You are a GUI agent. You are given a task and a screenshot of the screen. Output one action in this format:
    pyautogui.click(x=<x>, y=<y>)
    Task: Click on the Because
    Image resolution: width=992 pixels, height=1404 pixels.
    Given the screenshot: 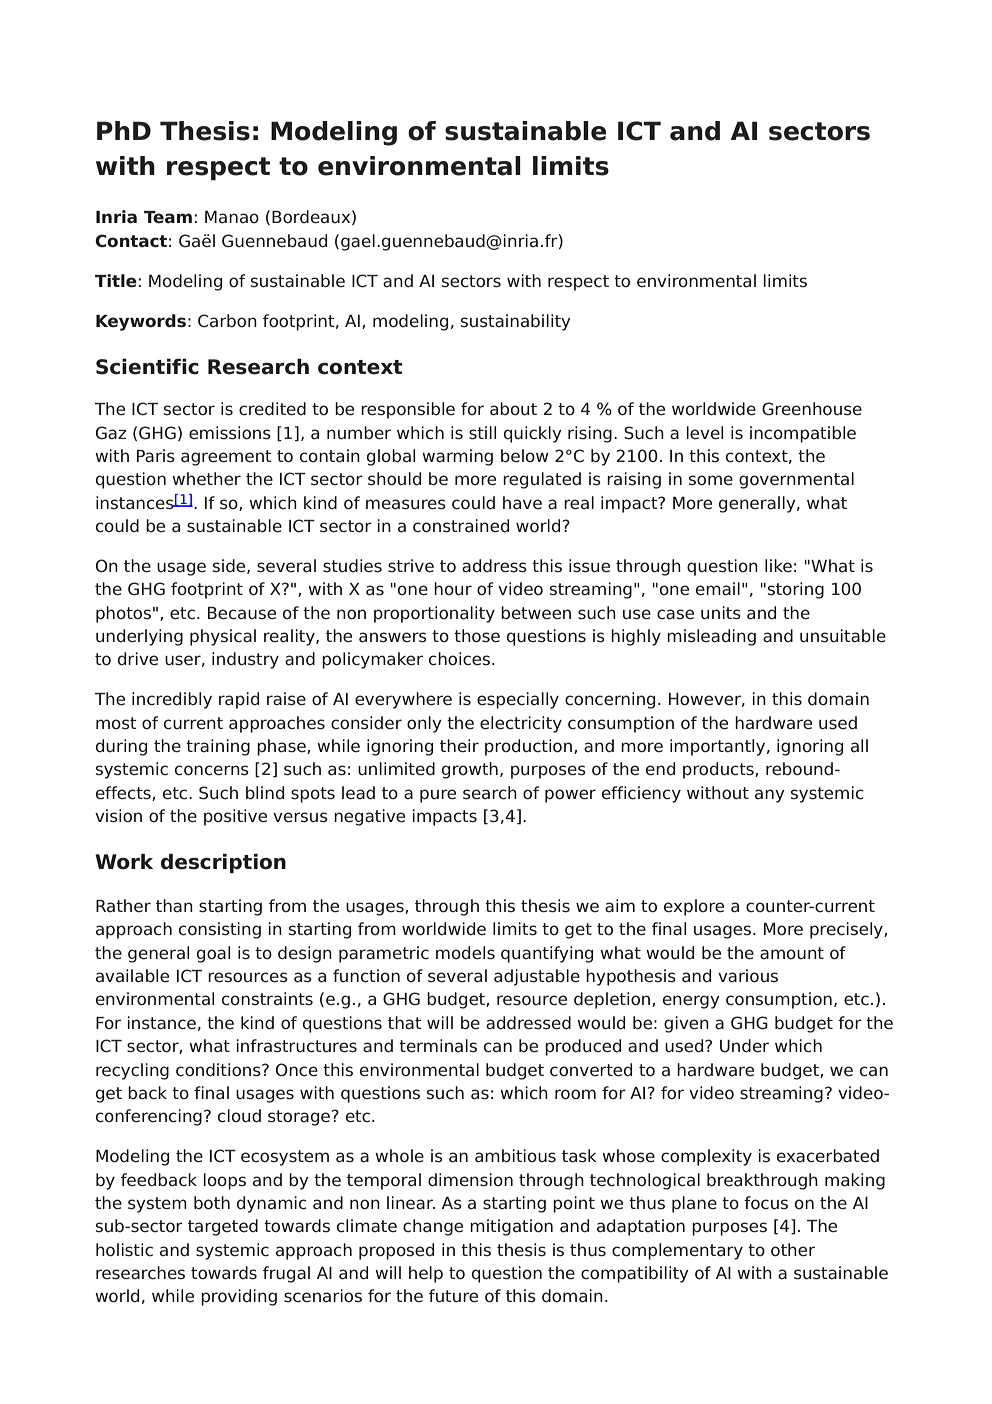 What is the action you would take?
    pyautogui.click(x=242, y=613)
